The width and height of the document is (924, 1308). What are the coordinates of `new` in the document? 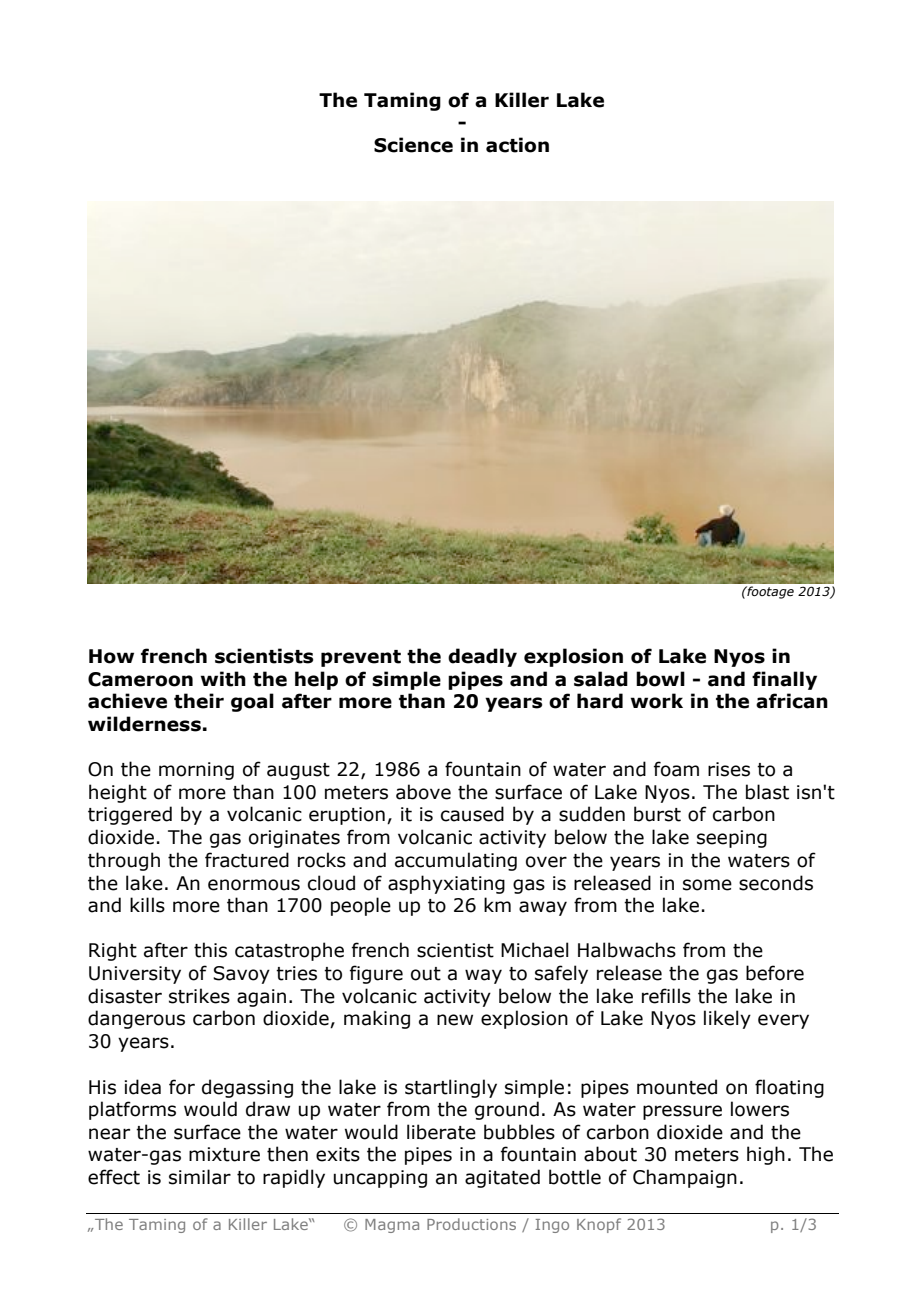 It's located at (455, 1020).
